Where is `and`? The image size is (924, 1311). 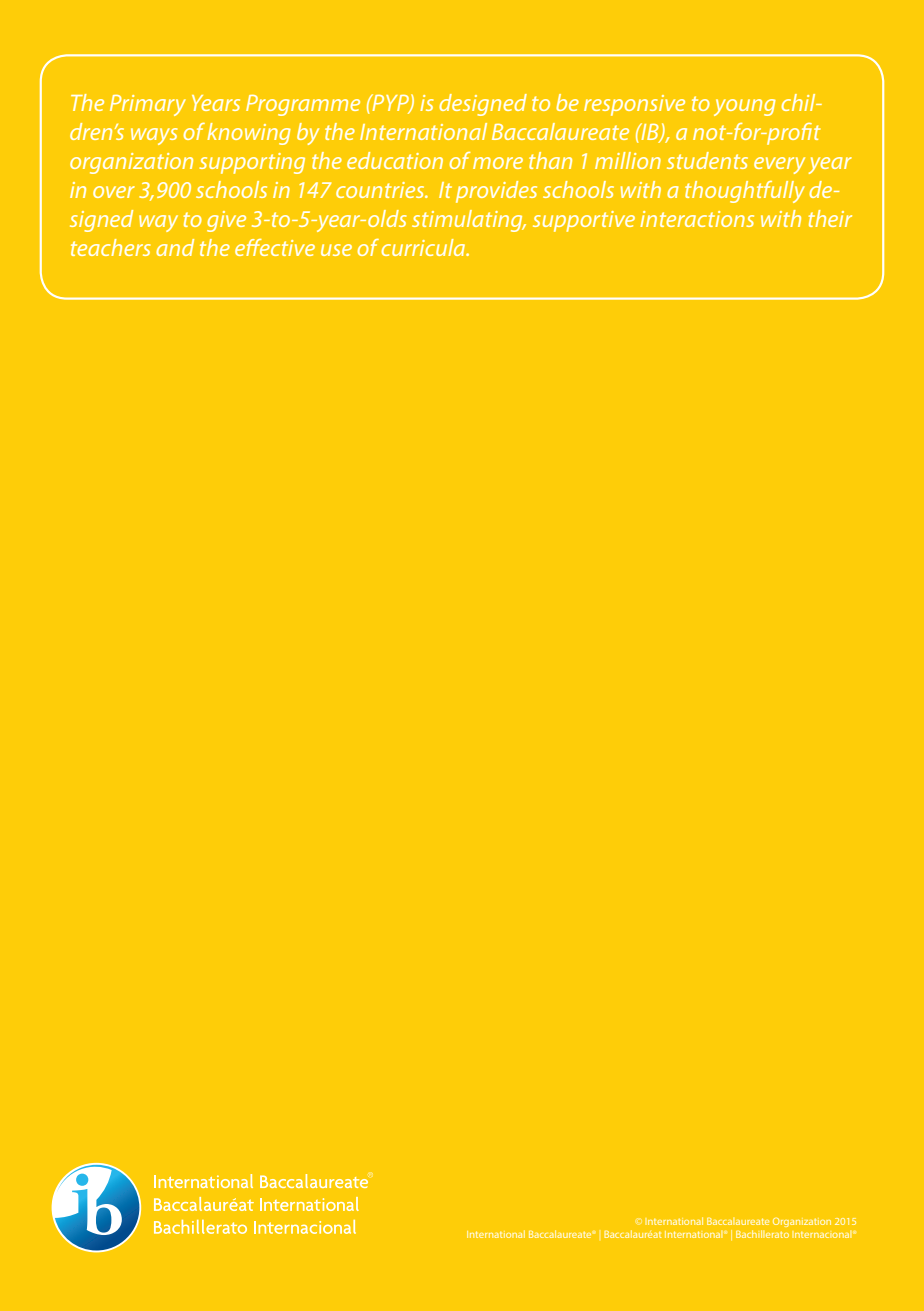
and is located at coordinates (175, 247).
